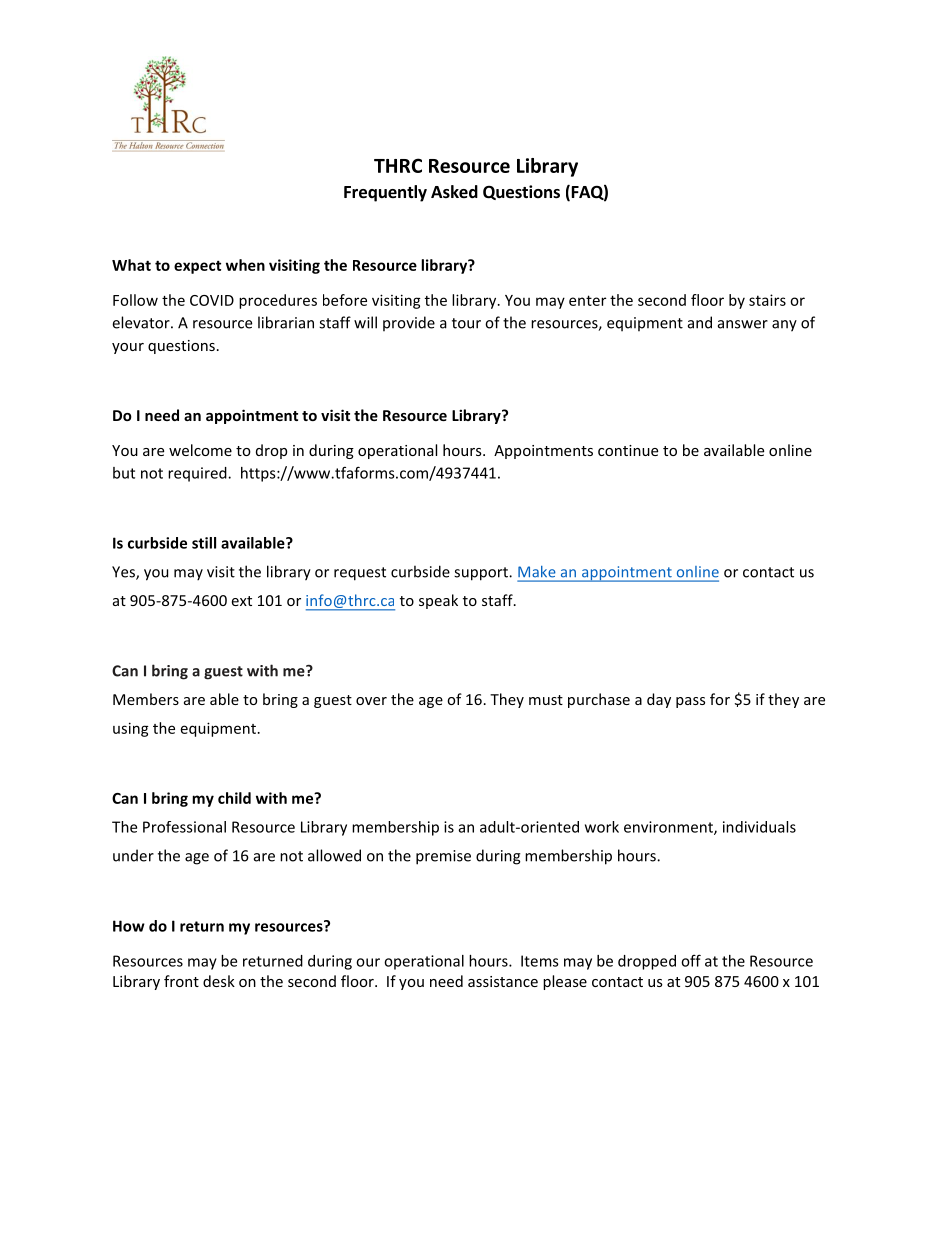 The height and width of the document is (1233, 952). I want to click on pass, so click(690, 702).
